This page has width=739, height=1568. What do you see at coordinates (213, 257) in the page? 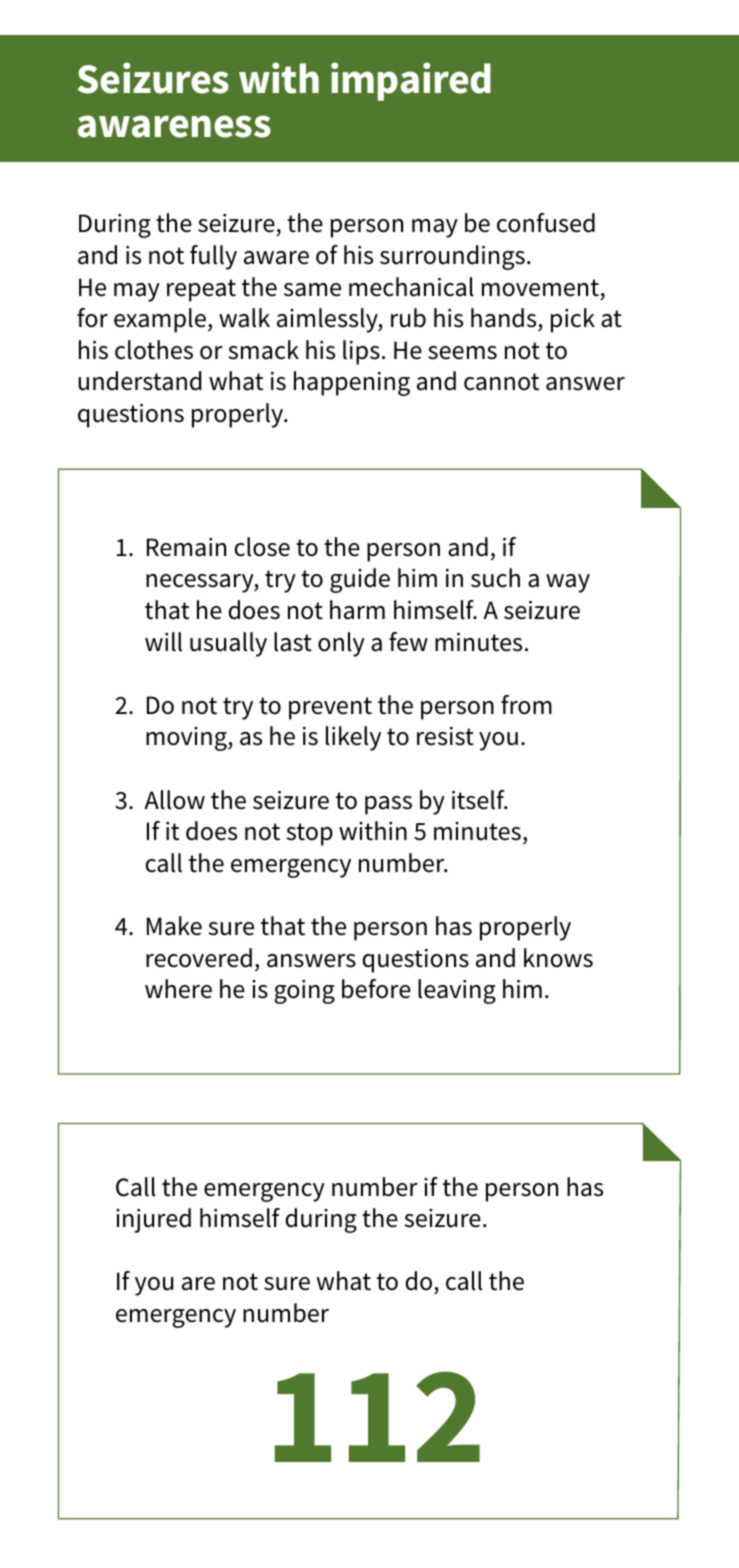
I see `fully` at bounding box center [213, 257].
